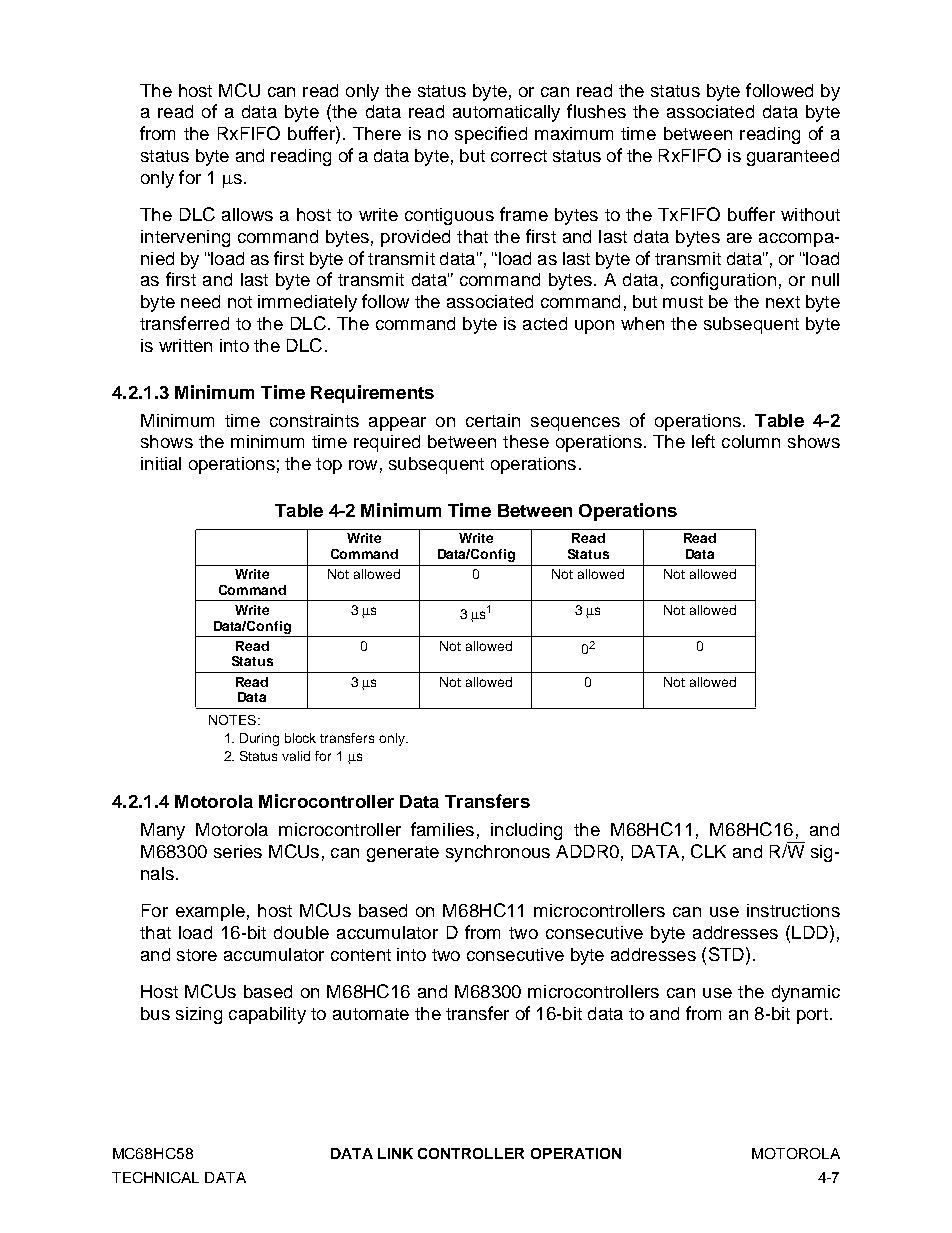  What do you see at coordinates (751, 441) in the screenshot?
I see `column` at bounding box center [751, 441].
